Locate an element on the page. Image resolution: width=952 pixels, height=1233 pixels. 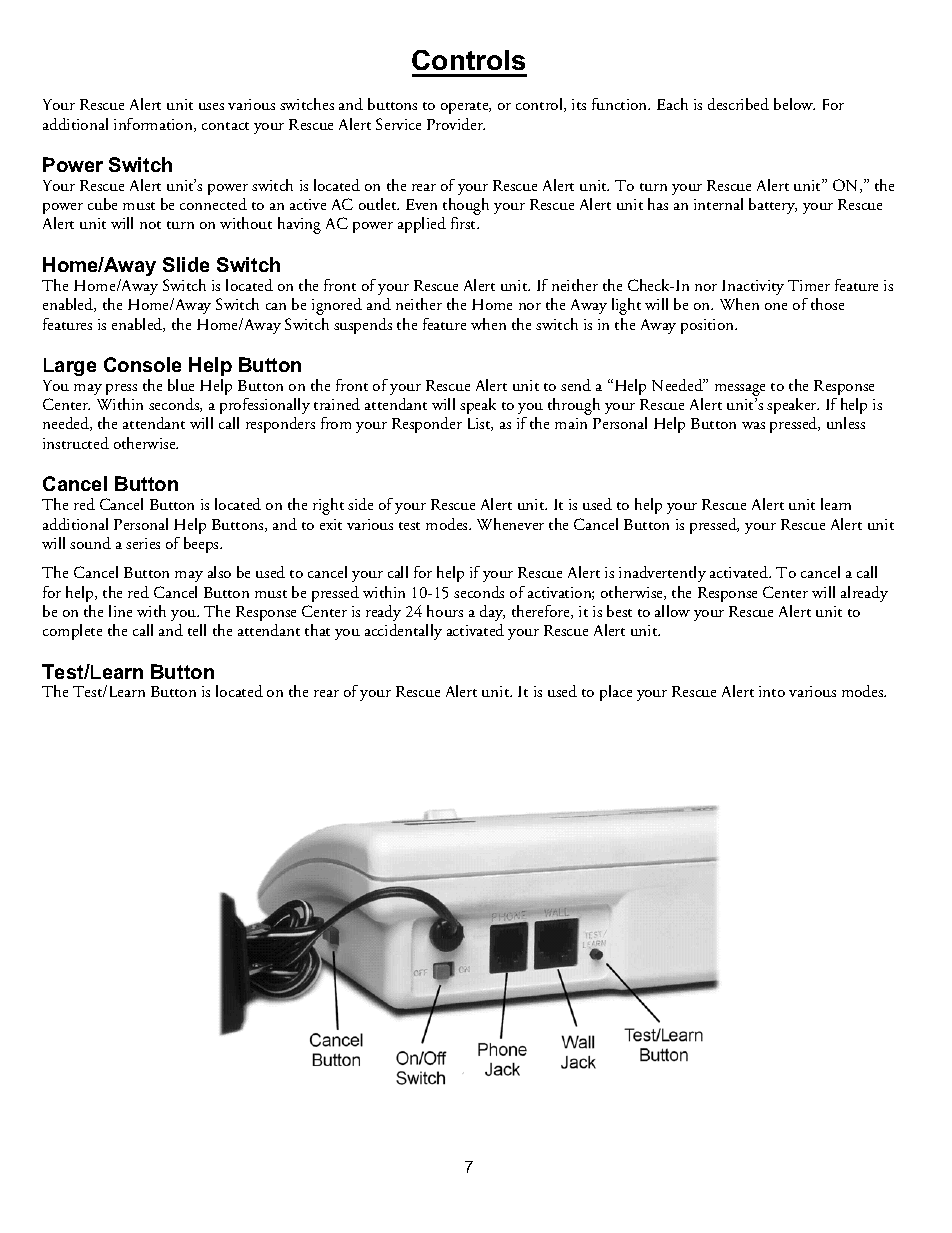
information is located at coordinates (154, 125).
